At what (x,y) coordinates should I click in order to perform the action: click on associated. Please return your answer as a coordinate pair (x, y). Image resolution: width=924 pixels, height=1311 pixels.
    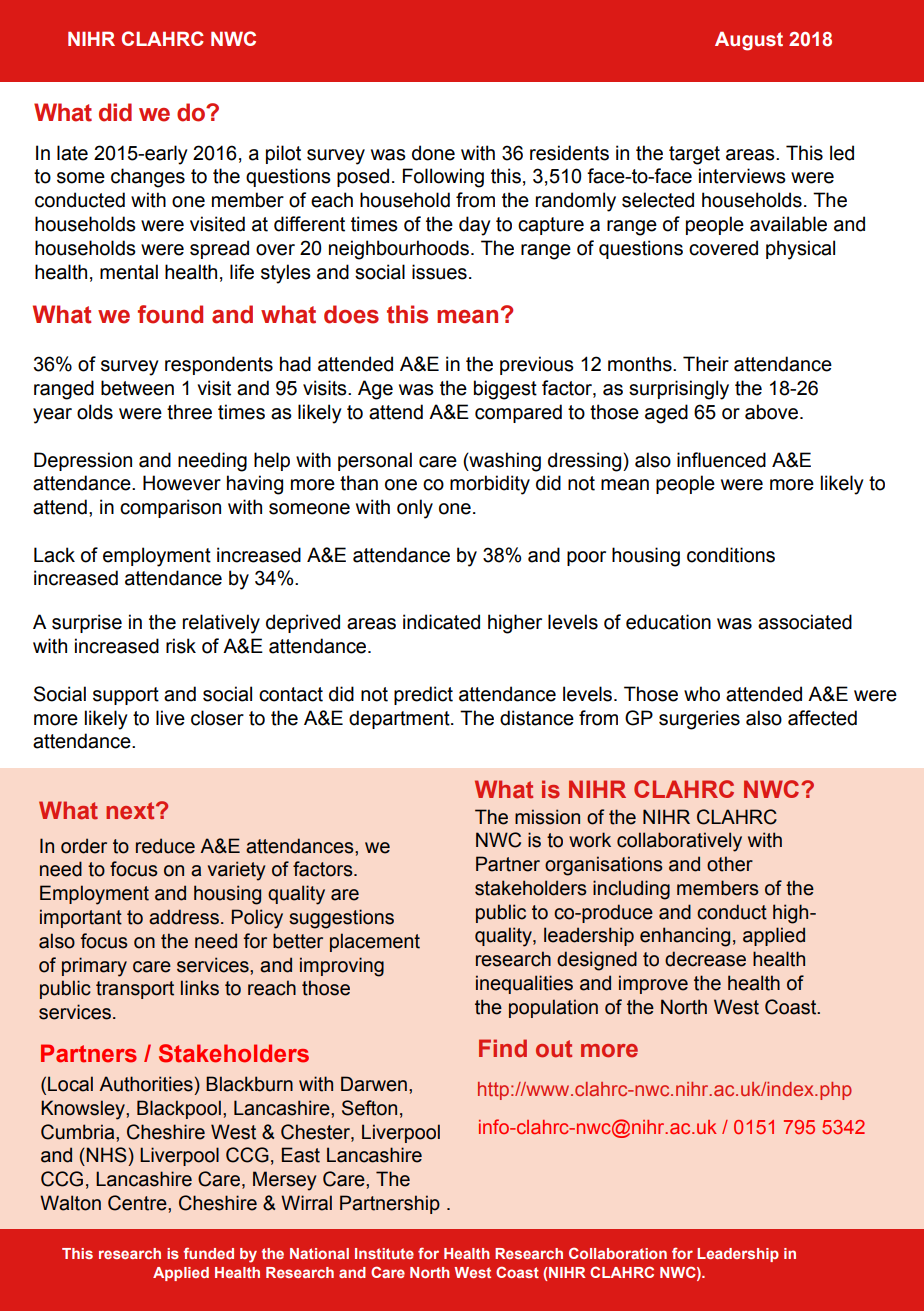
    Looking at the image, I should click on (805, 622).
